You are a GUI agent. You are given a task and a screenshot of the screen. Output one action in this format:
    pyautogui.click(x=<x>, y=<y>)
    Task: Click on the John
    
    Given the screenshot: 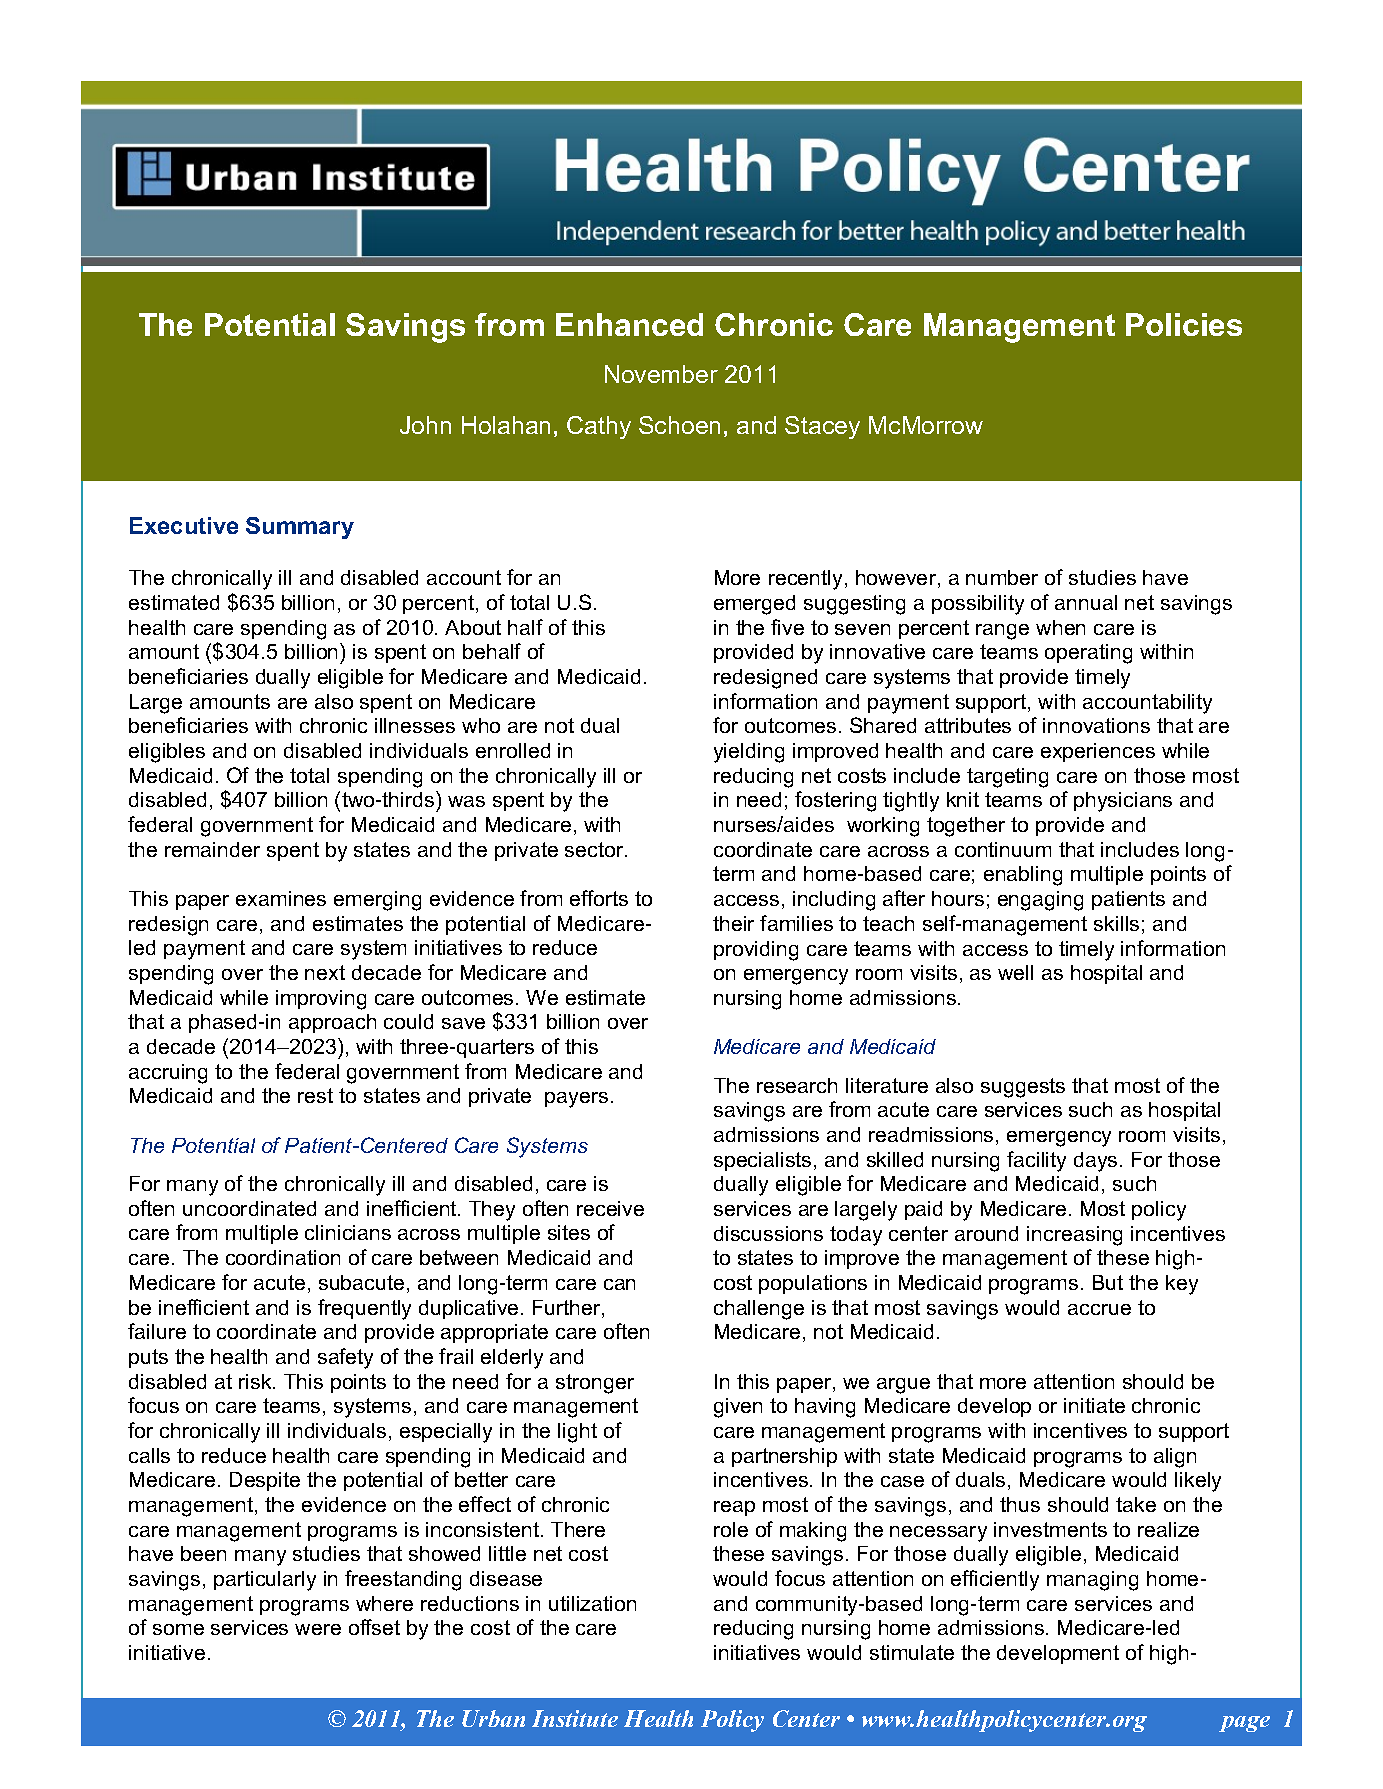 What is the action you would take?
    pyautogui.click(x=425, y=425)
